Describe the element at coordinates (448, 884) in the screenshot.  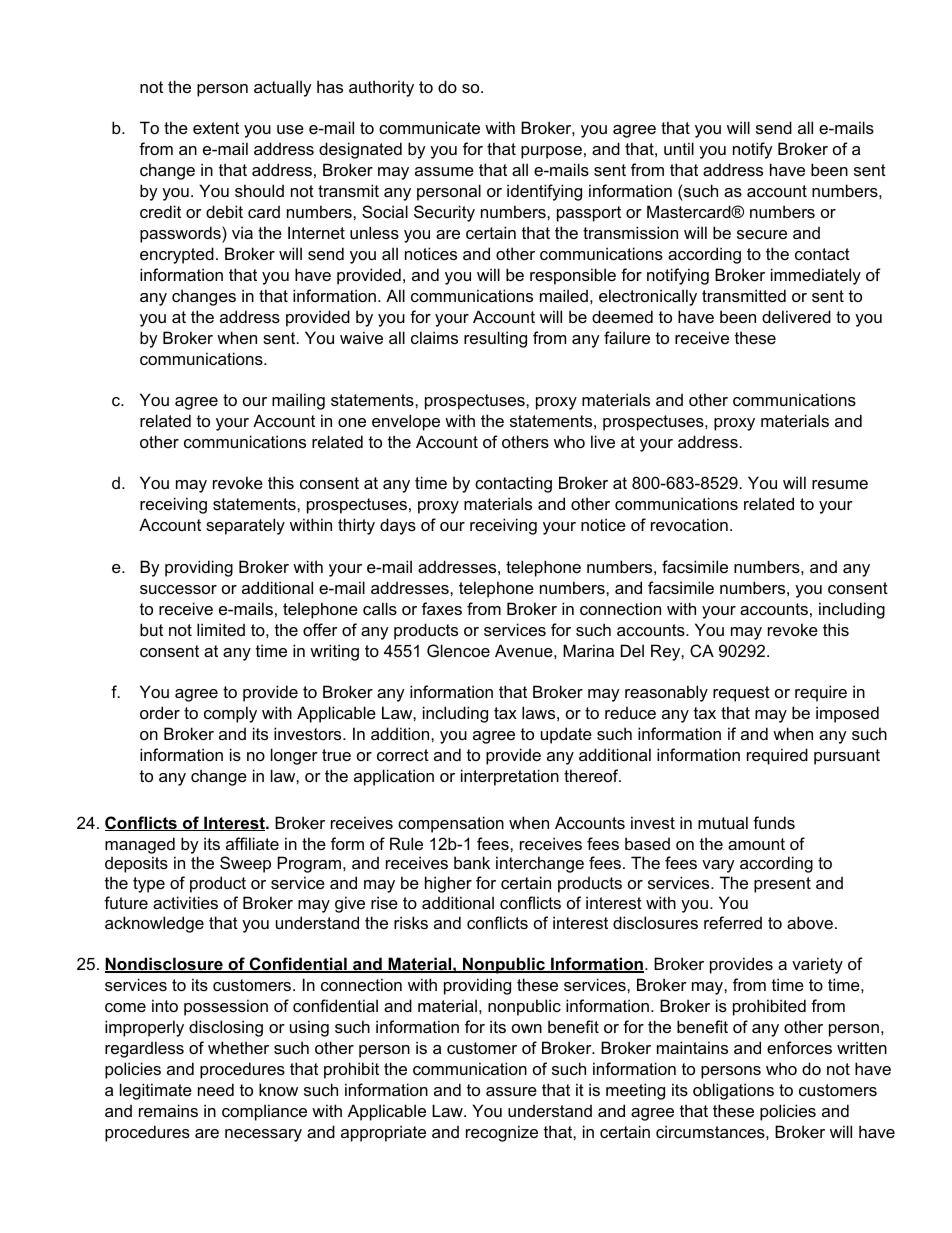
I see `higher` at that location.
